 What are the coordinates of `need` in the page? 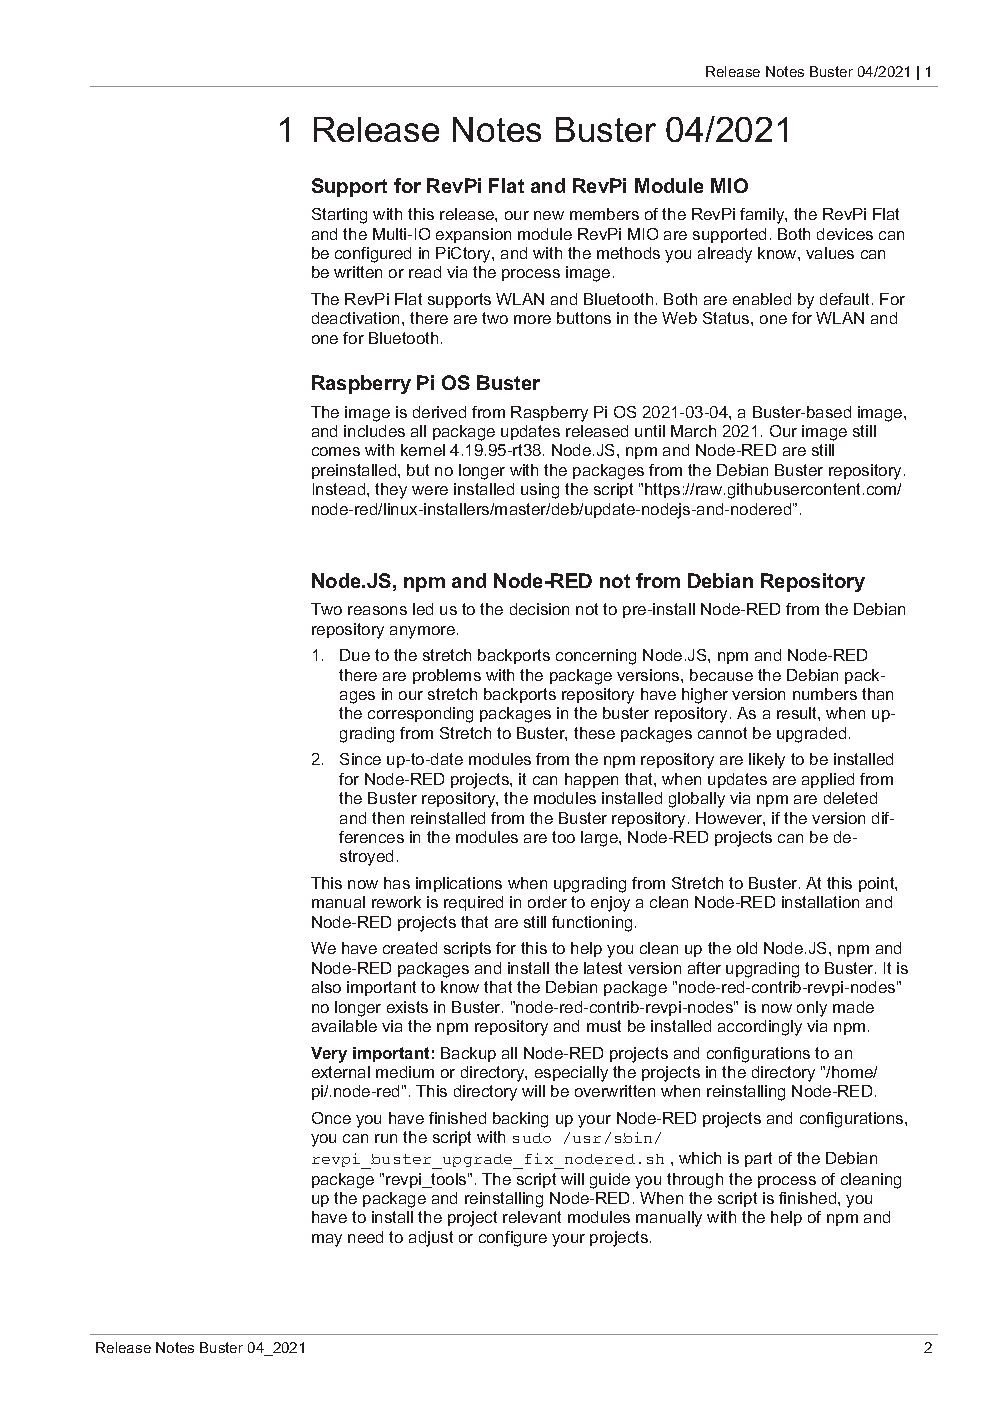 It's located at (365, 1237).
